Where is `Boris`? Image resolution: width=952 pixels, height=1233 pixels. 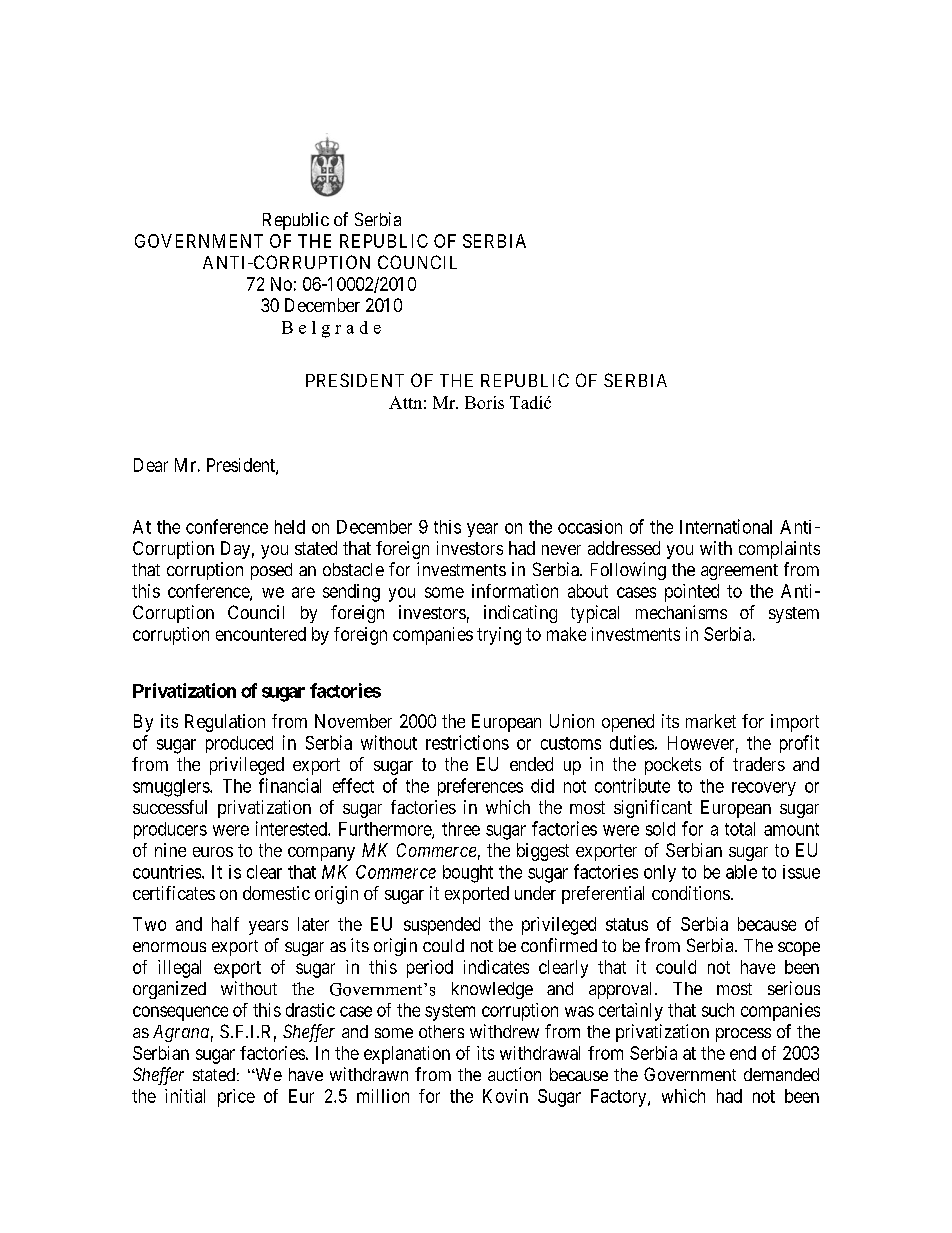
Boris is located at coordinates (484, 402).
